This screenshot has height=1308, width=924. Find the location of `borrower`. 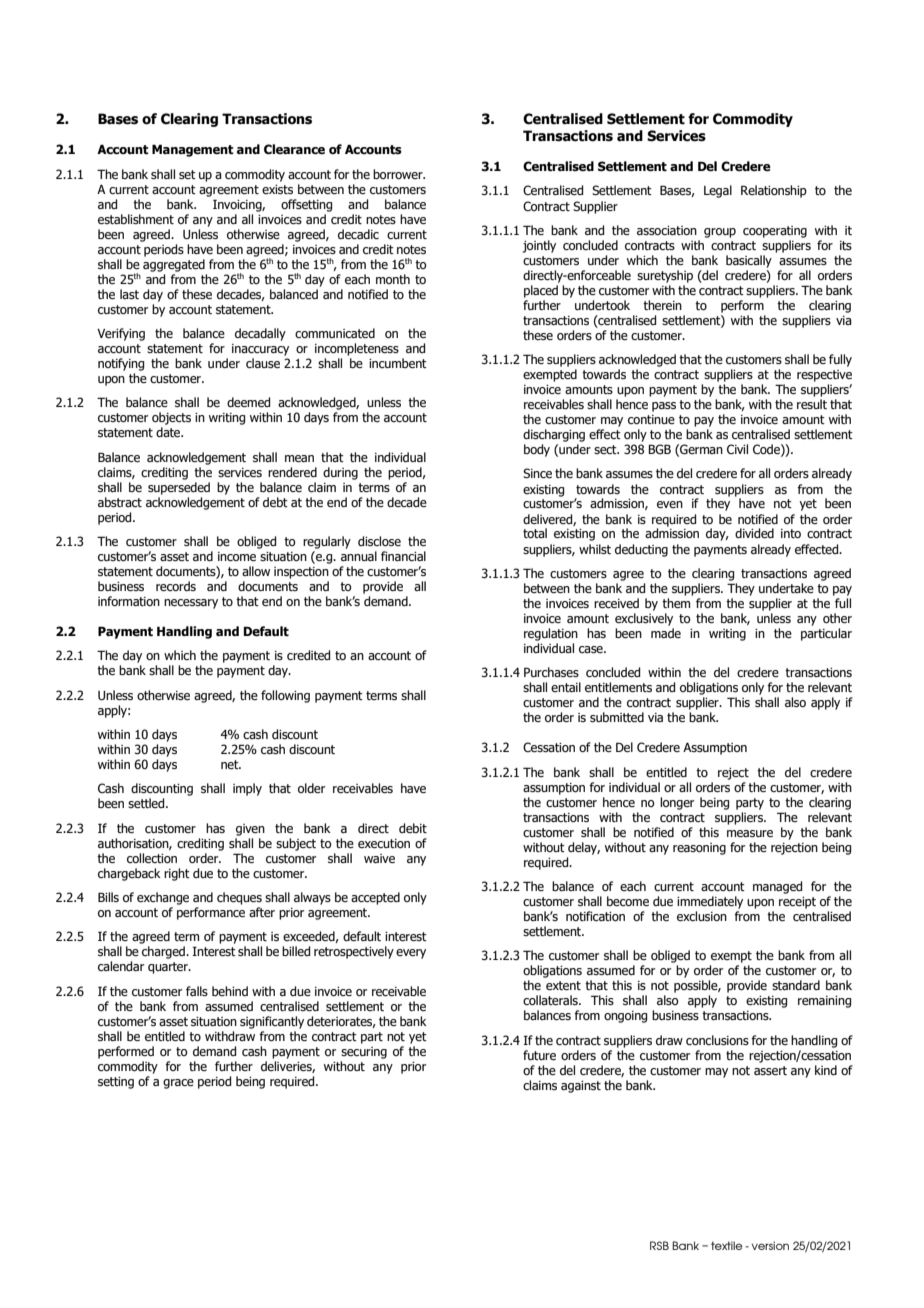

borrower is located at coordinates (399, 174).
